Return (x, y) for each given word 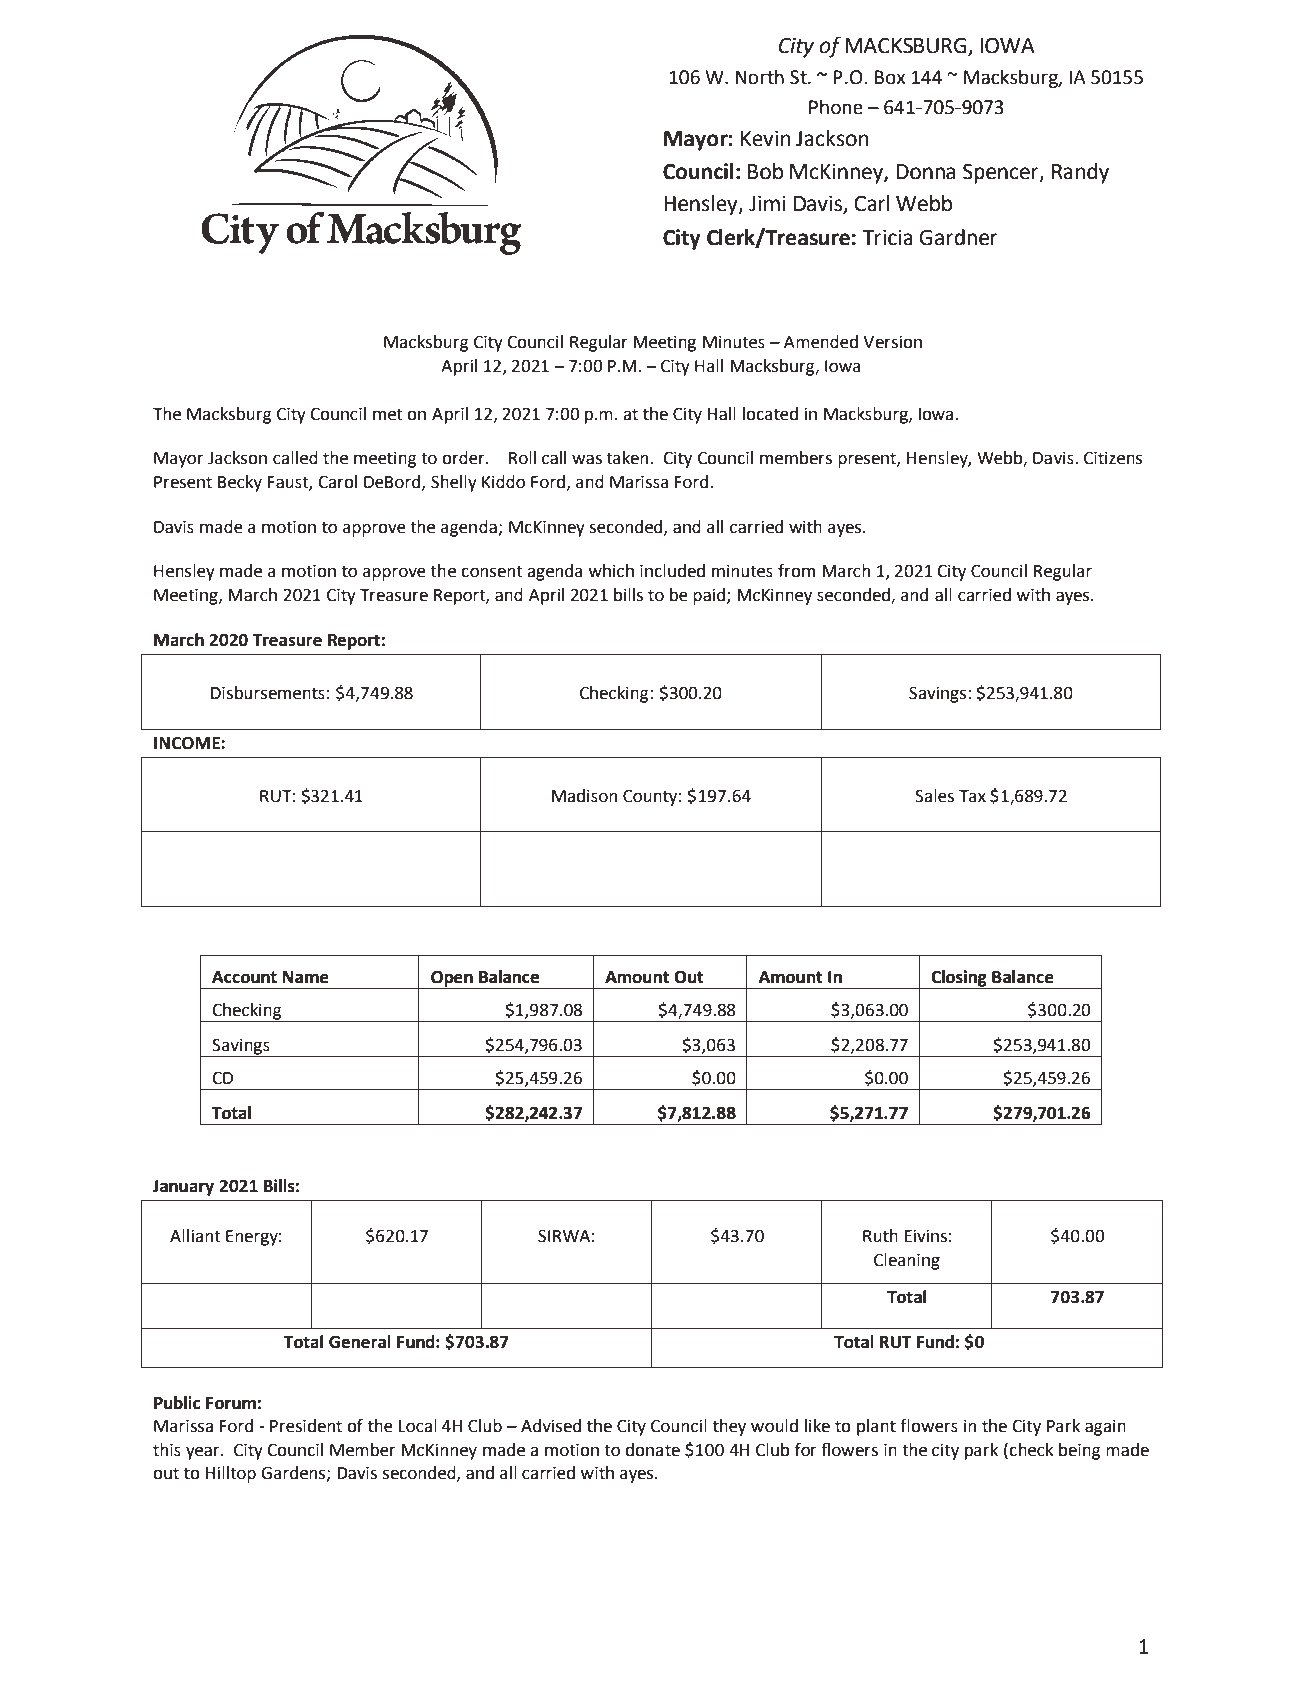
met (388, 414)
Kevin (766, 139)
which (611, 571)
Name (306, 977)
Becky (240, 483)
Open (452, 979)
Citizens (1113, 458)
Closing (959, 979)
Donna (926, 172)
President (306, 1426)
